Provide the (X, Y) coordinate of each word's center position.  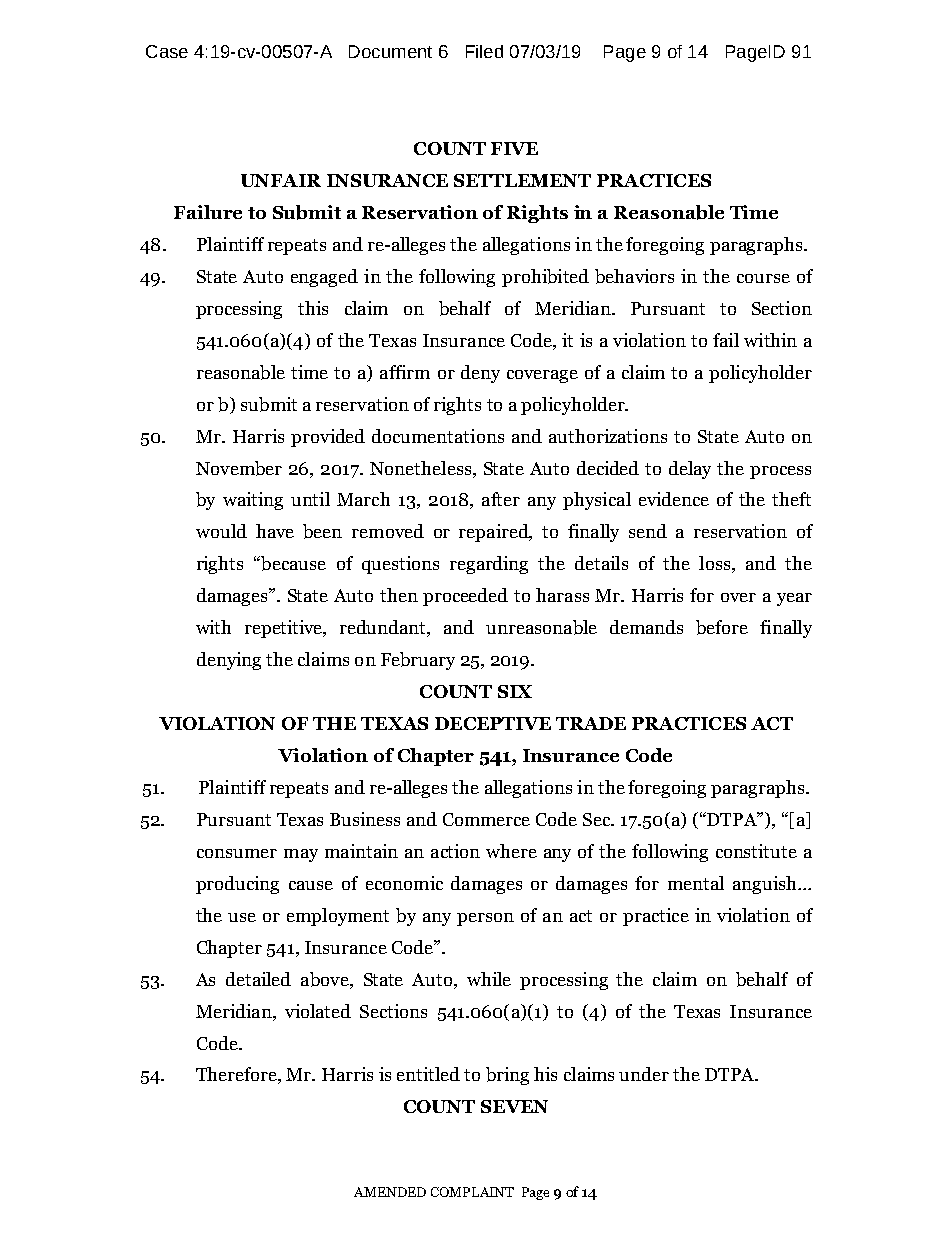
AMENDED (390, 1192)
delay (690, 470)
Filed (484, 51)
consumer (237, 853)
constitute (756, 851)
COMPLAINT (472, 1192)
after (501, 499)
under (644, 1074)
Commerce (486, 819)
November (239, 468)
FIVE (514, 148)
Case (167, 51)
